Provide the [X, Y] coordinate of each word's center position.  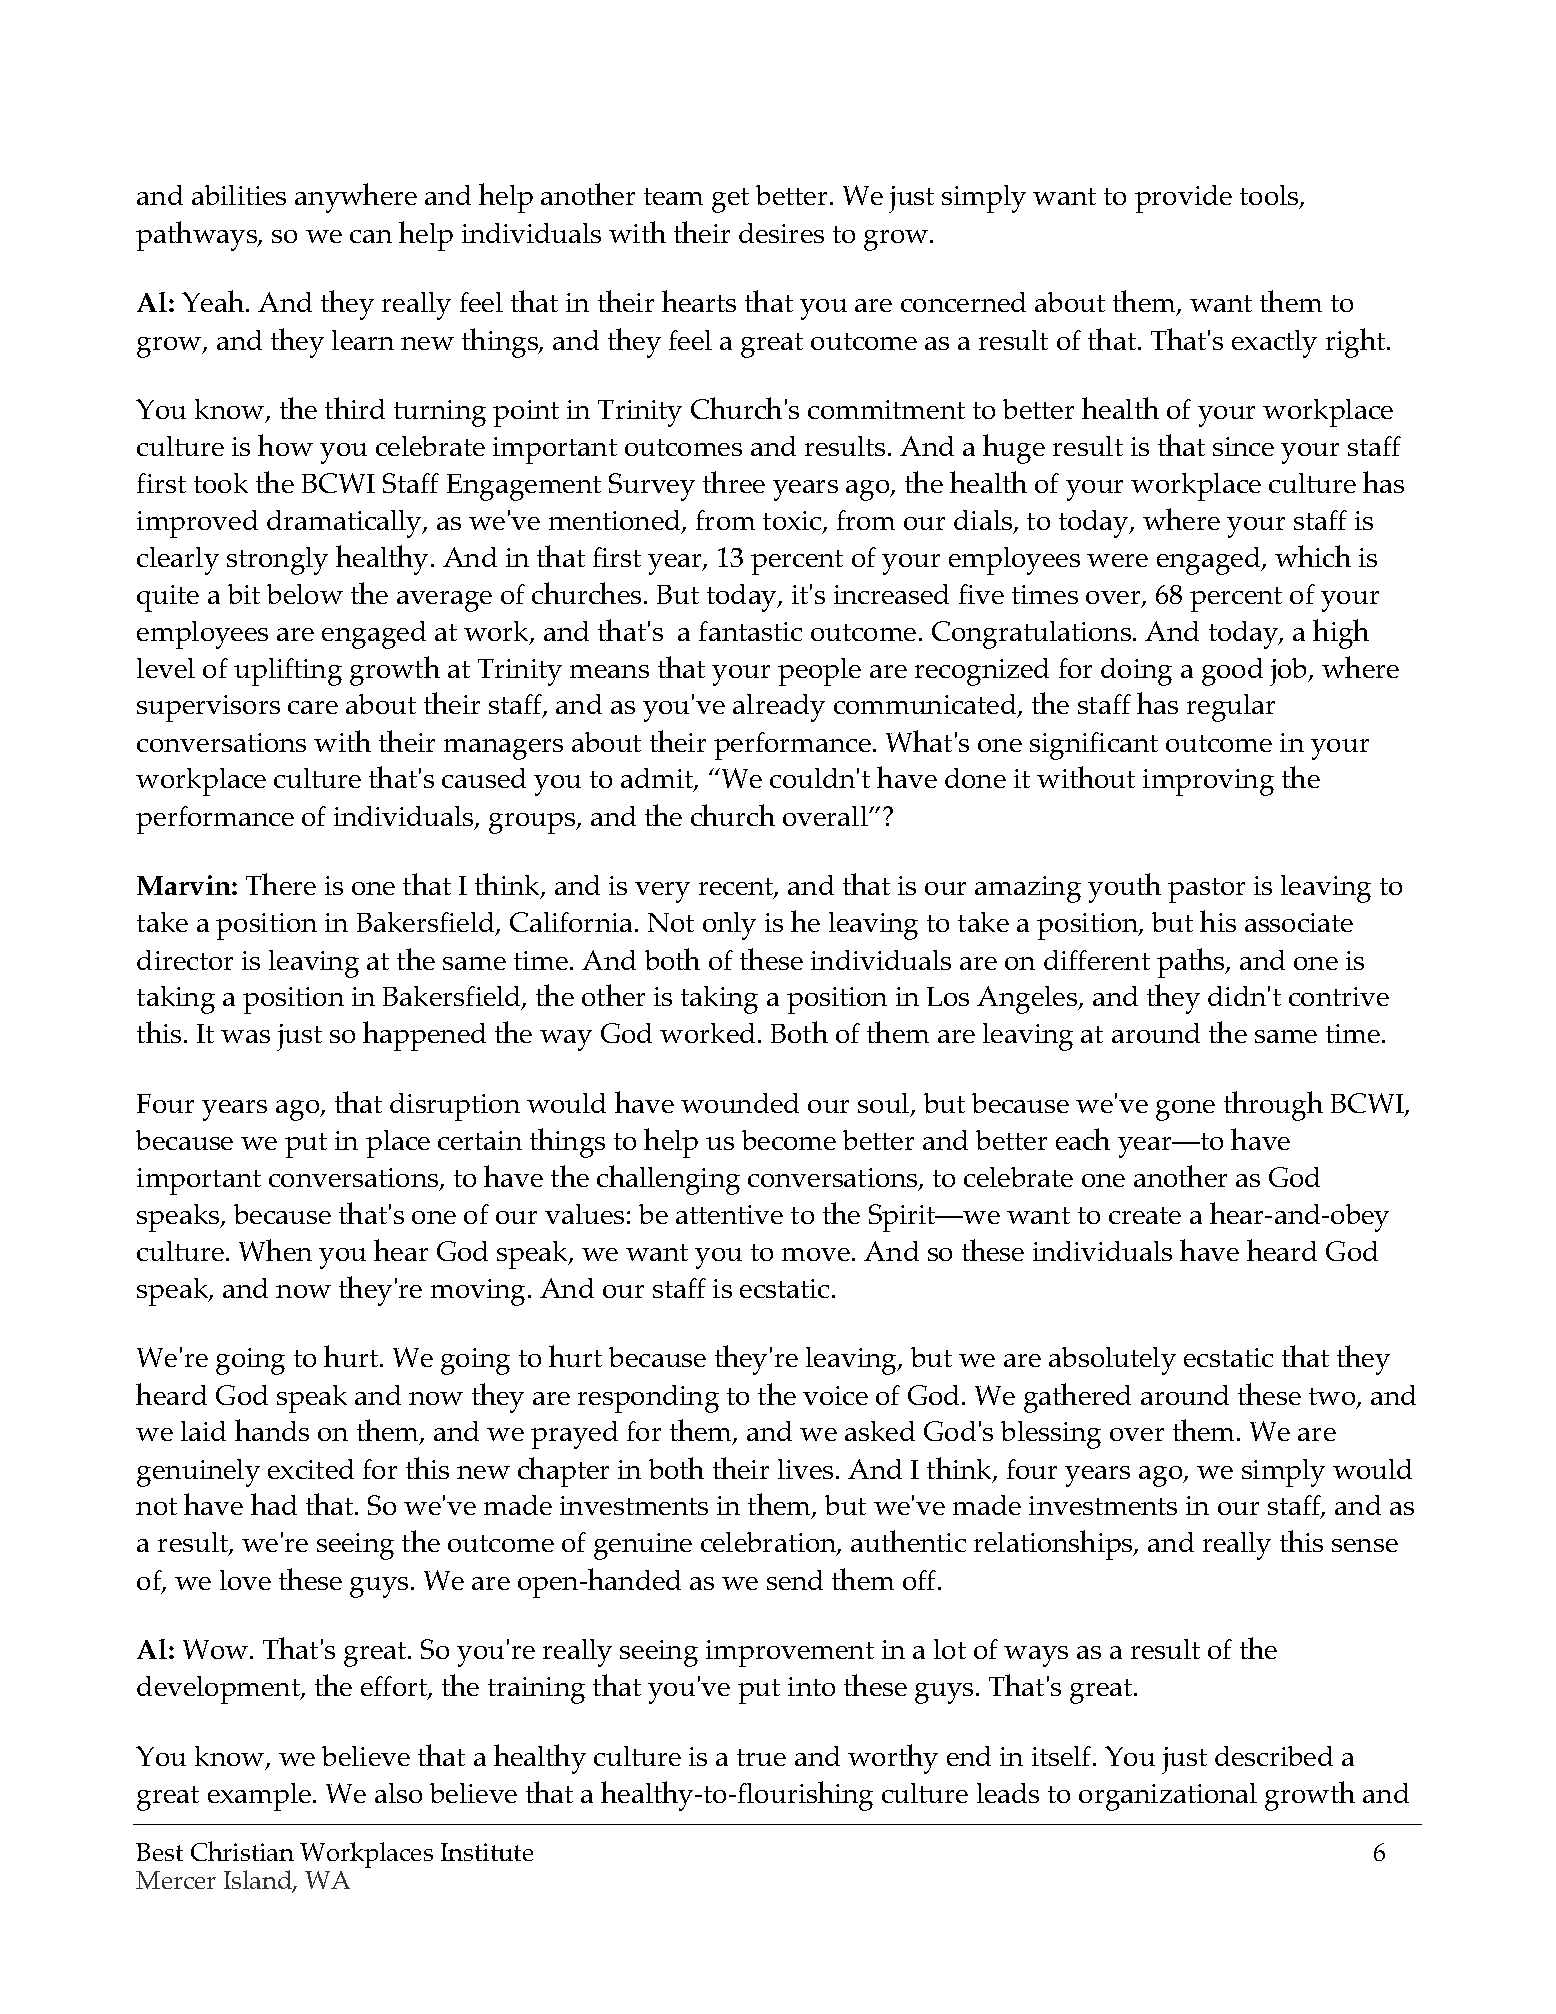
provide [1183, 199]
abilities [239, 195]
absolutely [1112, 1361]
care [313, 707]
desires [781, 233]
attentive [729, 1214]
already [779, 708]
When [275, 1250]
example [261, 1797]
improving [1208, 782]
